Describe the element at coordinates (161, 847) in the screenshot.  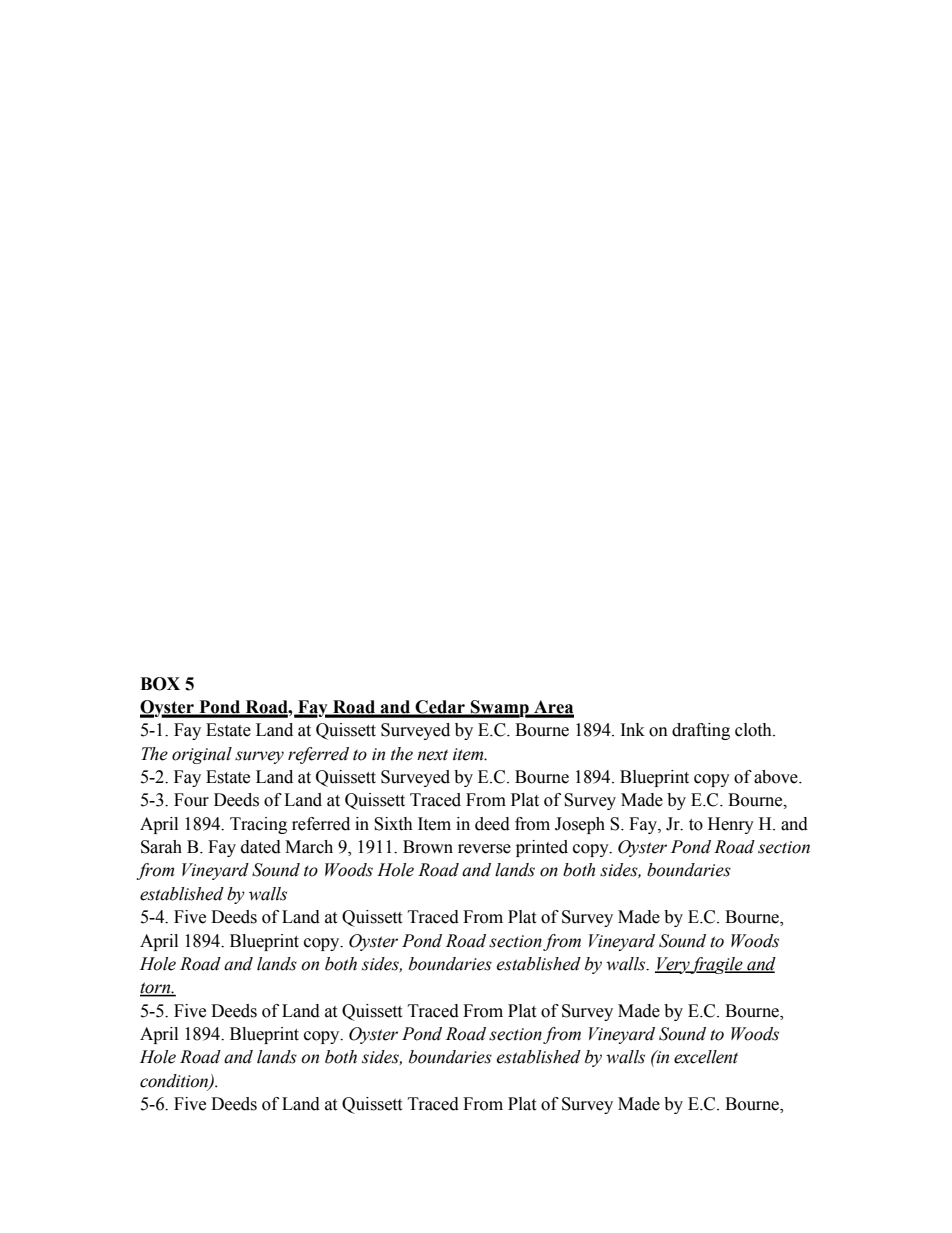
I see `Sarah` at that location.
